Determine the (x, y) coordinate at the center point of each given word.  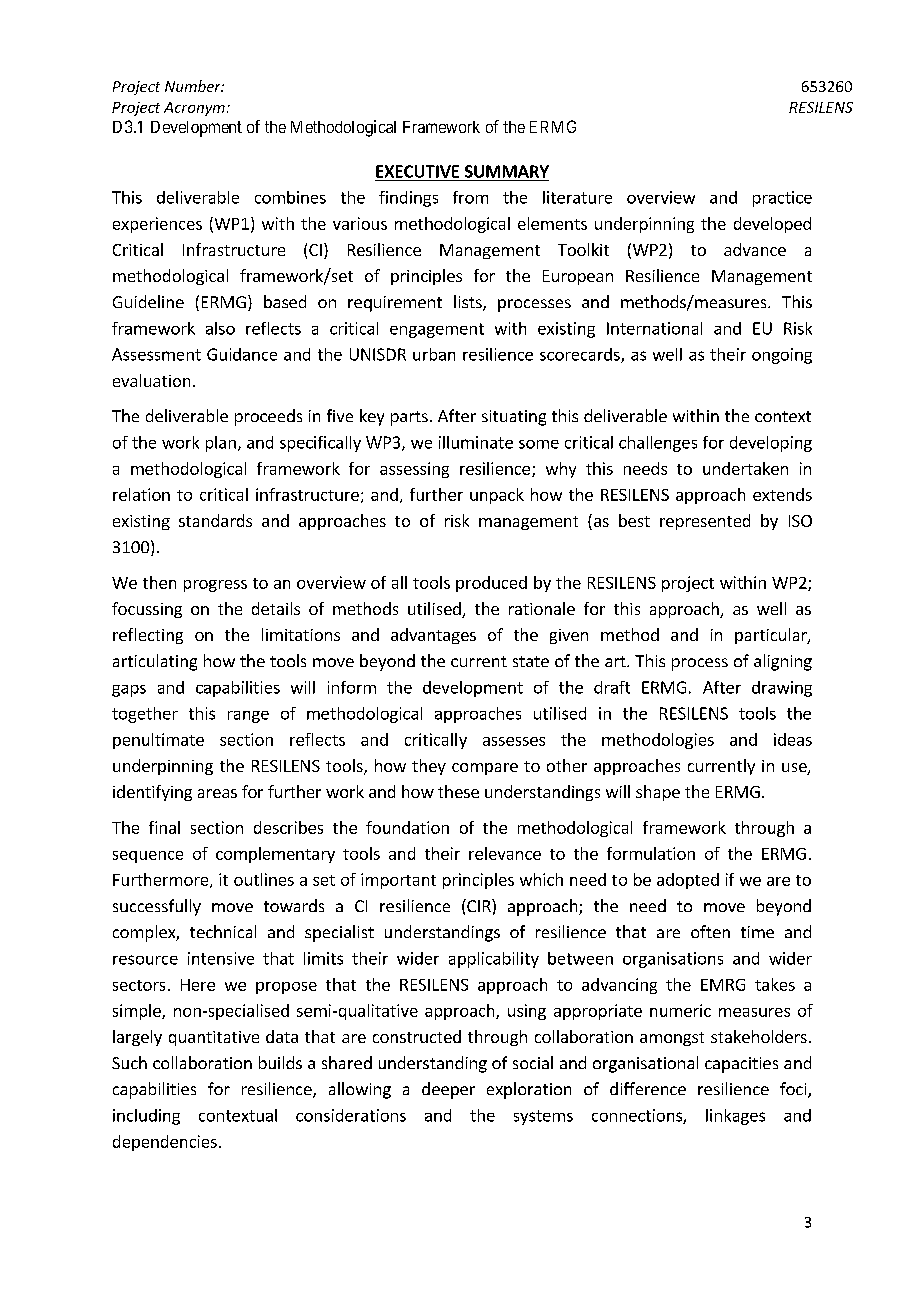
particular (772, 636)
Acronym (194, 109)
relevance (505, 853)
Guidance (242, 354)
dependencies (165, 1143)
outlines (264, 879)
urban (434, 354)
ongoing (782, 356)
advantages (433, 636)
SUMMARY (507, 171)
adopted (688, 881)
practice (782, 199)
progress (215, 586)
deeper (448, 1090)
